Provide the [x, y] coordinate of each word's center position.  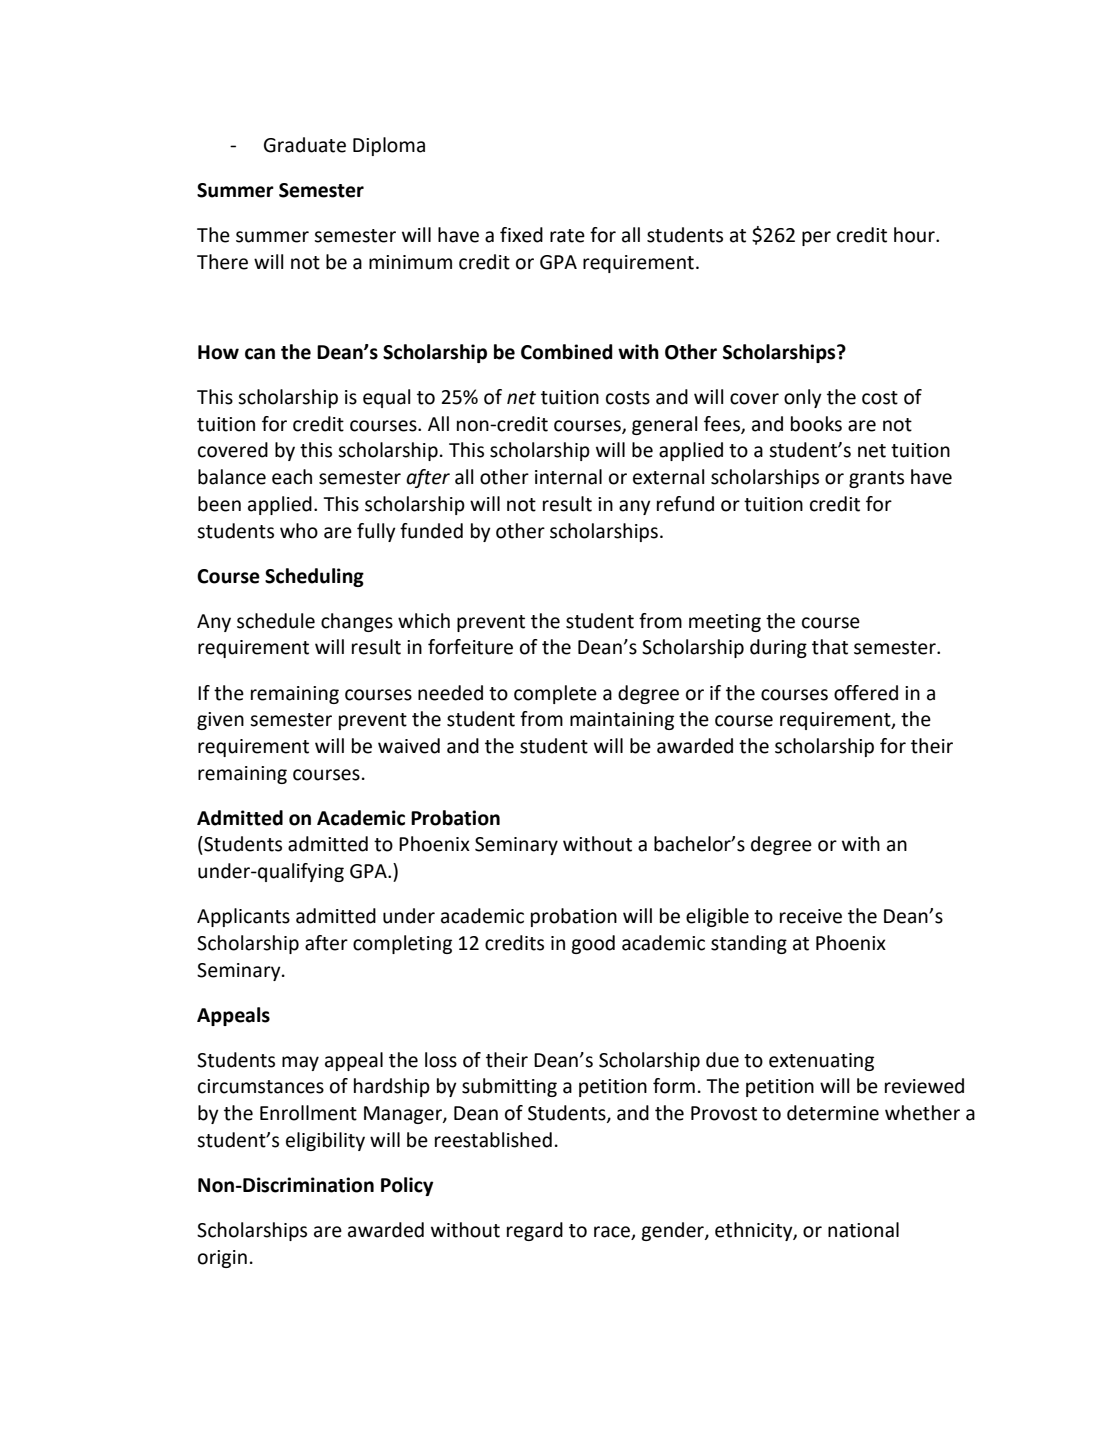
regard [535, 1231]
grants [876, 479]
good [593, 944]
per [816, 238]
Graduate [305, 145]
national [863, 1230]
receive [811, 916]
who [299, 531]
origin [222, 1259]
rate [567, 236]
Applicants [243, 917]
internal [568, 477]
